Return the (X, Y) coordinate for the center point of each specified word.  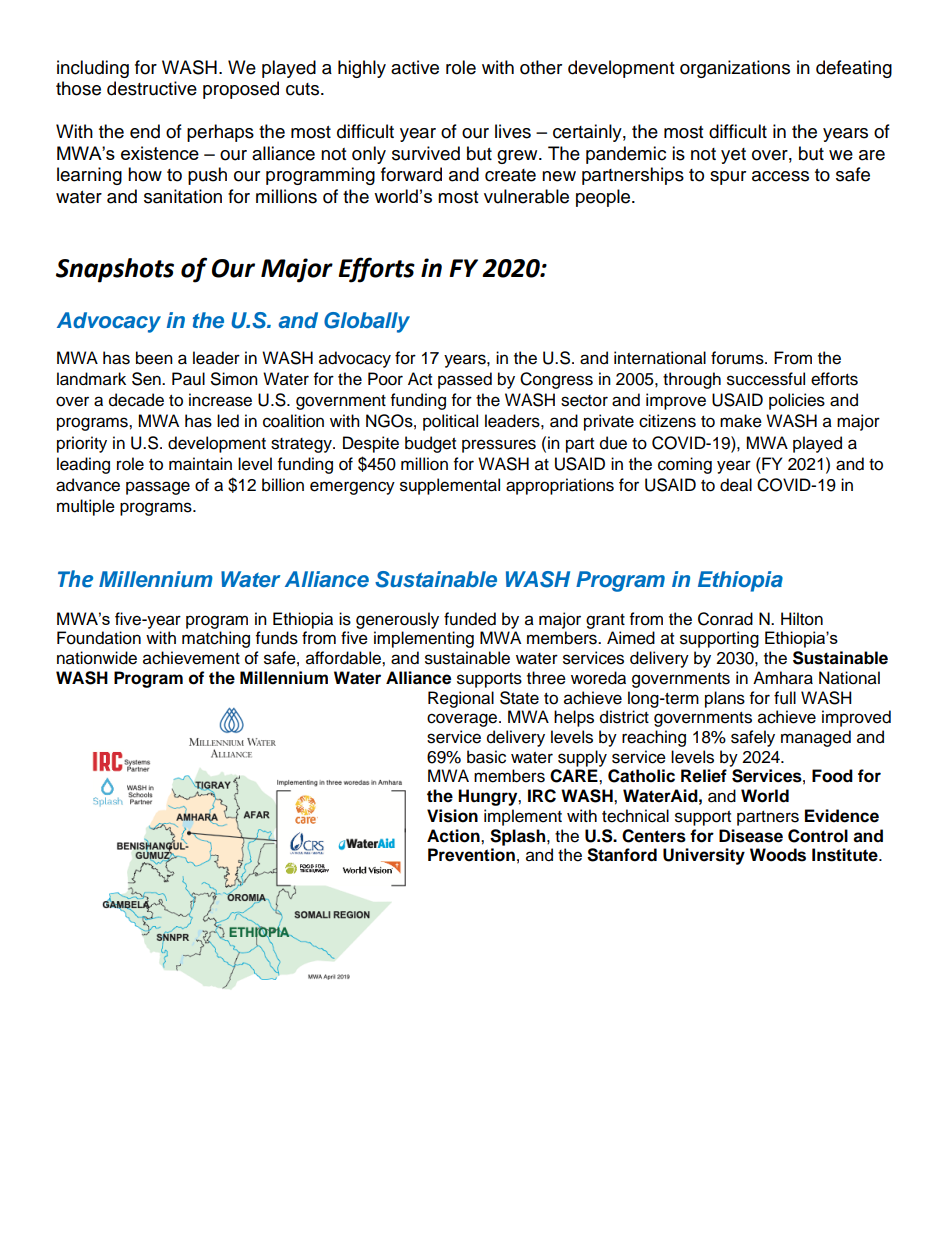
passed (465, 380)
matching (216, 639)
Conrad (725, 619)
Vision (452, 816)
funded (470, 619)
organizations (735, 69)
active (415, 67)
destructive (152, 88)
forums (738, 358)
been (154, 358)
